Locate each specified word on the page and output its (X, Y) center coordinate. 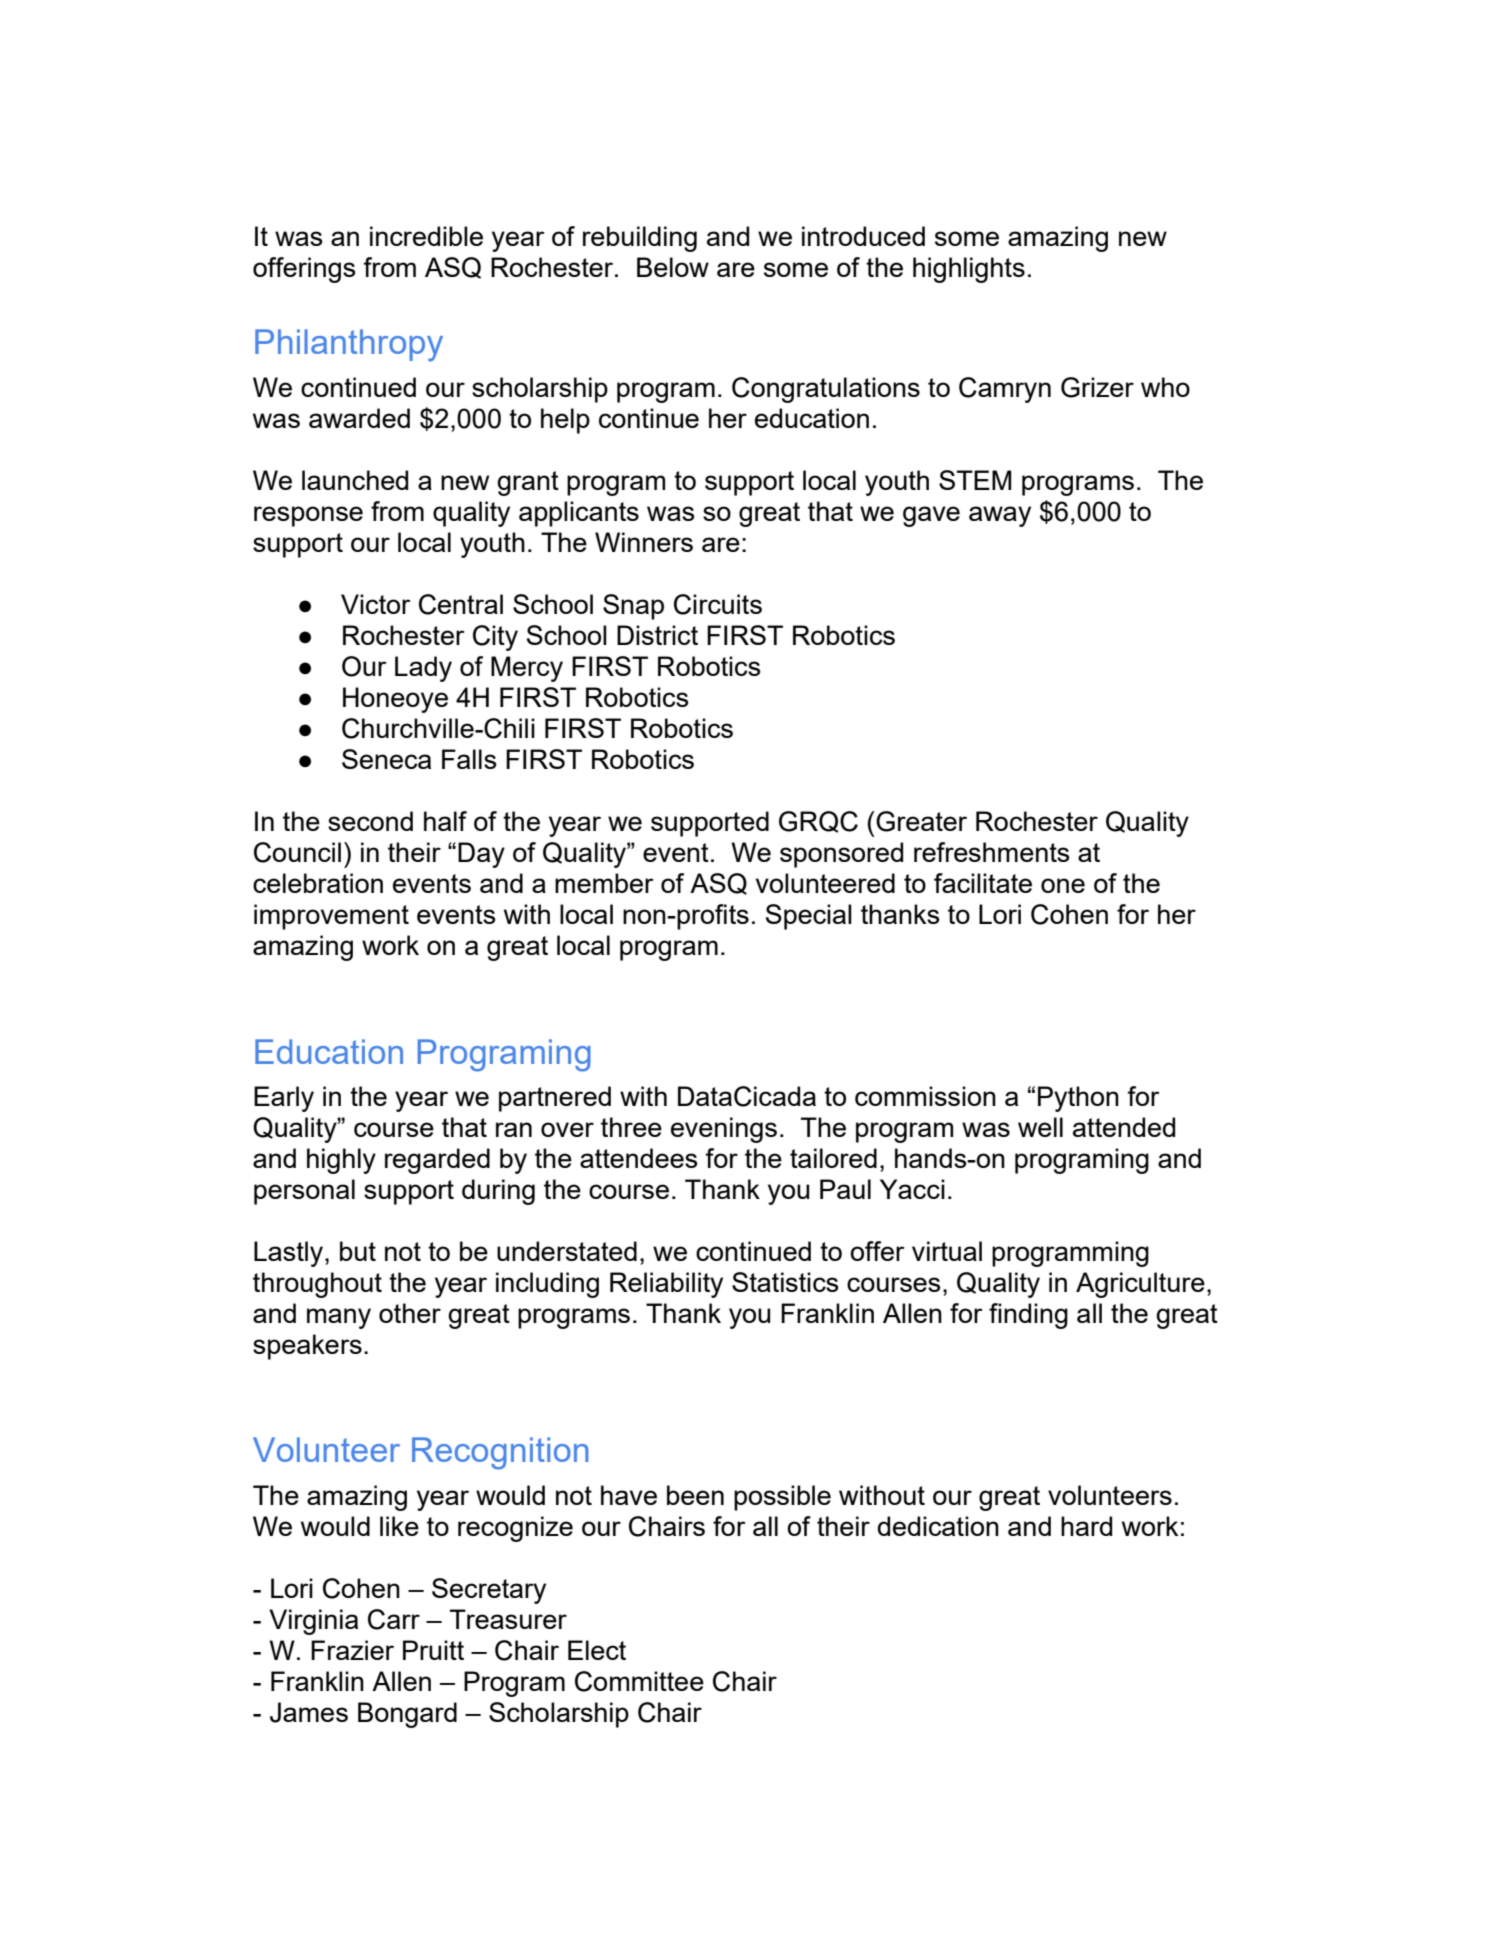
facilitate (983, 883)
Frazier (352, 1650)
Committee (639, 1681)
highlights (969, 270)
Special (809, 917)
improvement (331, 917)
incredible (426, 236)
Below (673, 267)
